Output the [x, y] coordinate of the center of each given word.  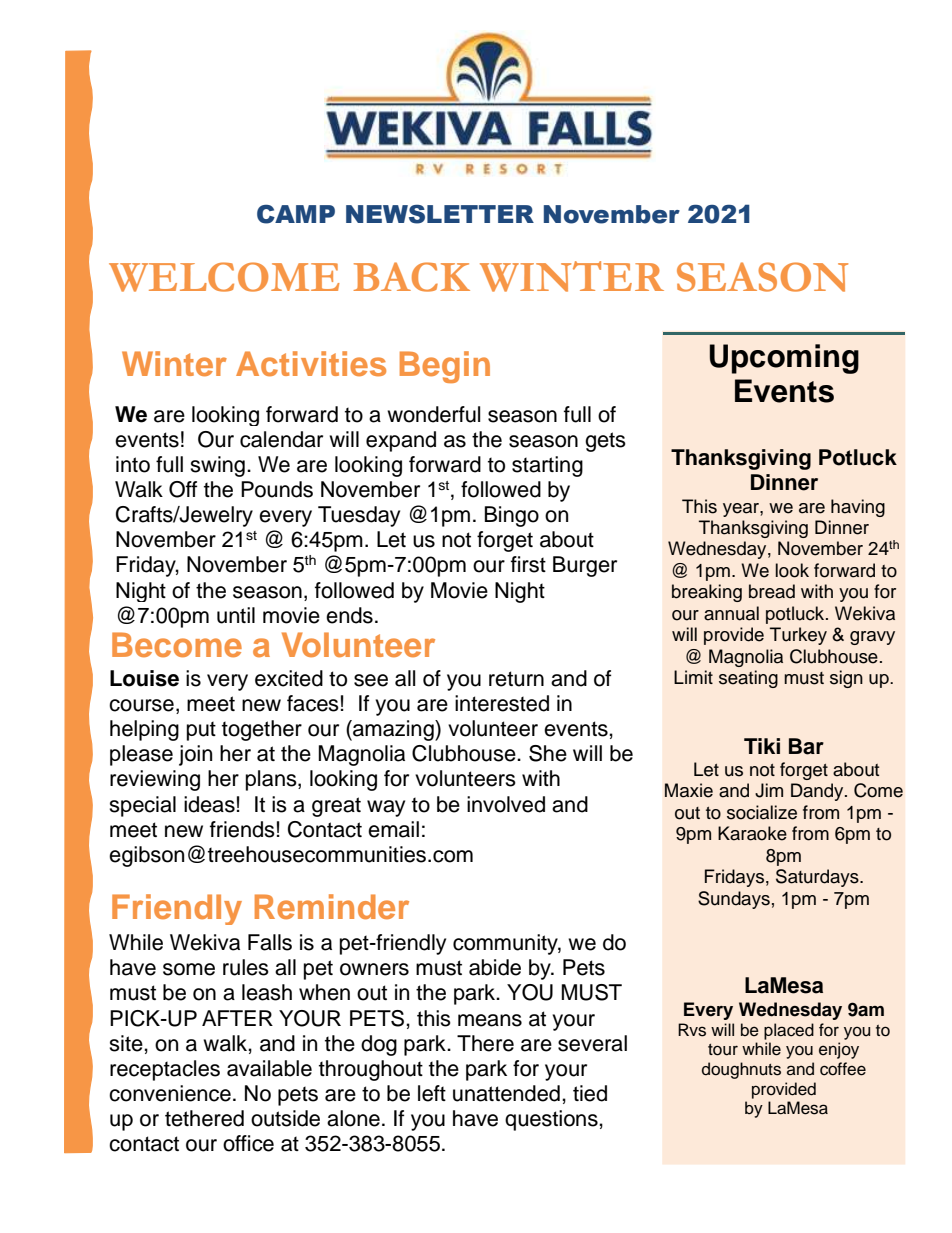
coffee [843, 1069]
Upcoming [784, 359]
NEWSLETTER [440, 214]
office [248, 1143]
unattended [506, 1093]
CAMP [296, 214]
